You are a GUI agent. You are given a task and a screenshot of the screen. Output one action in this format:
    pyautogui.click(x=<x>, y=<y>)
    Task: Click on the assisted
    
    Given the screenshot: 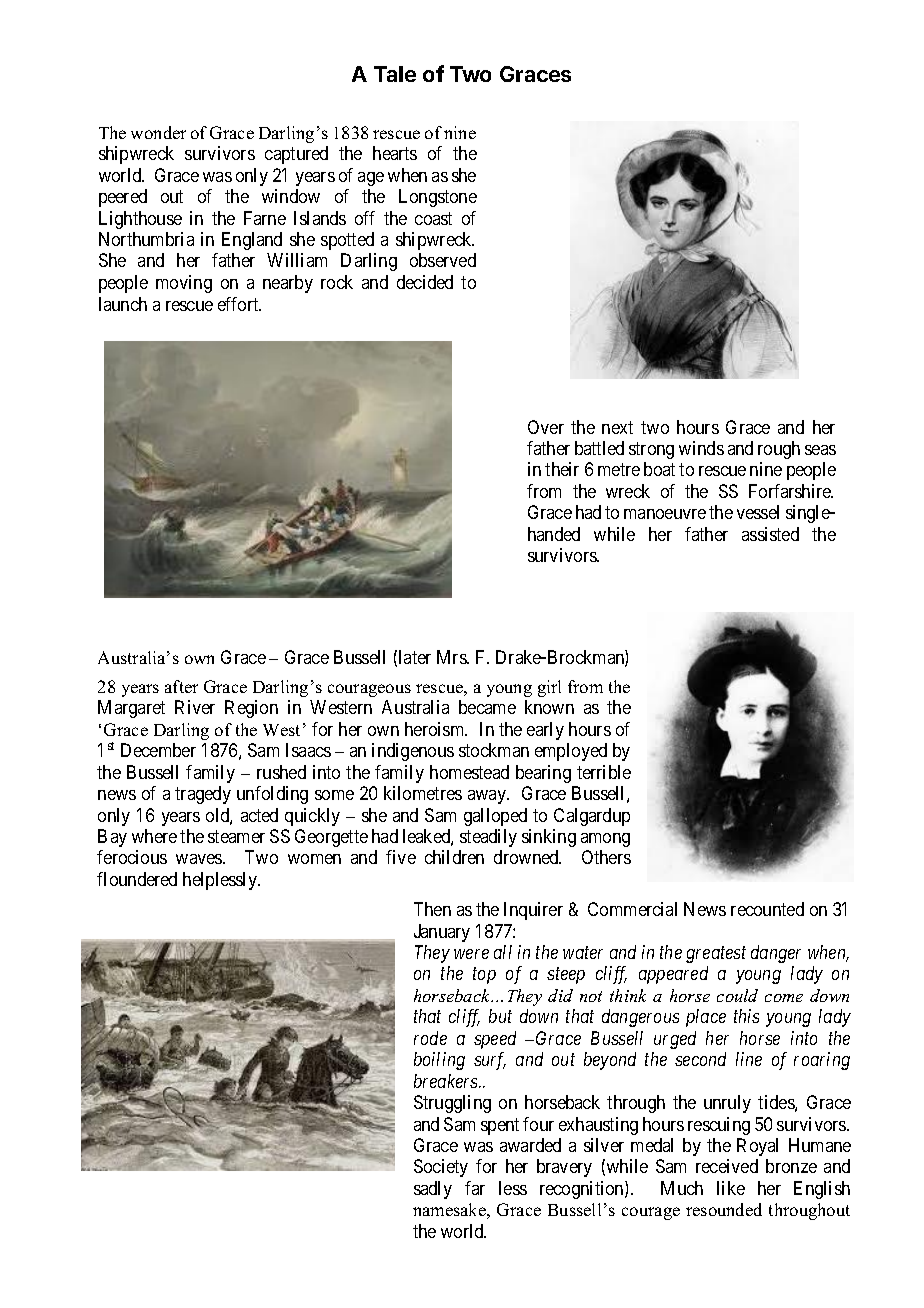 What is the action you would take?
    pyautogui.click(x=770, y=534)
